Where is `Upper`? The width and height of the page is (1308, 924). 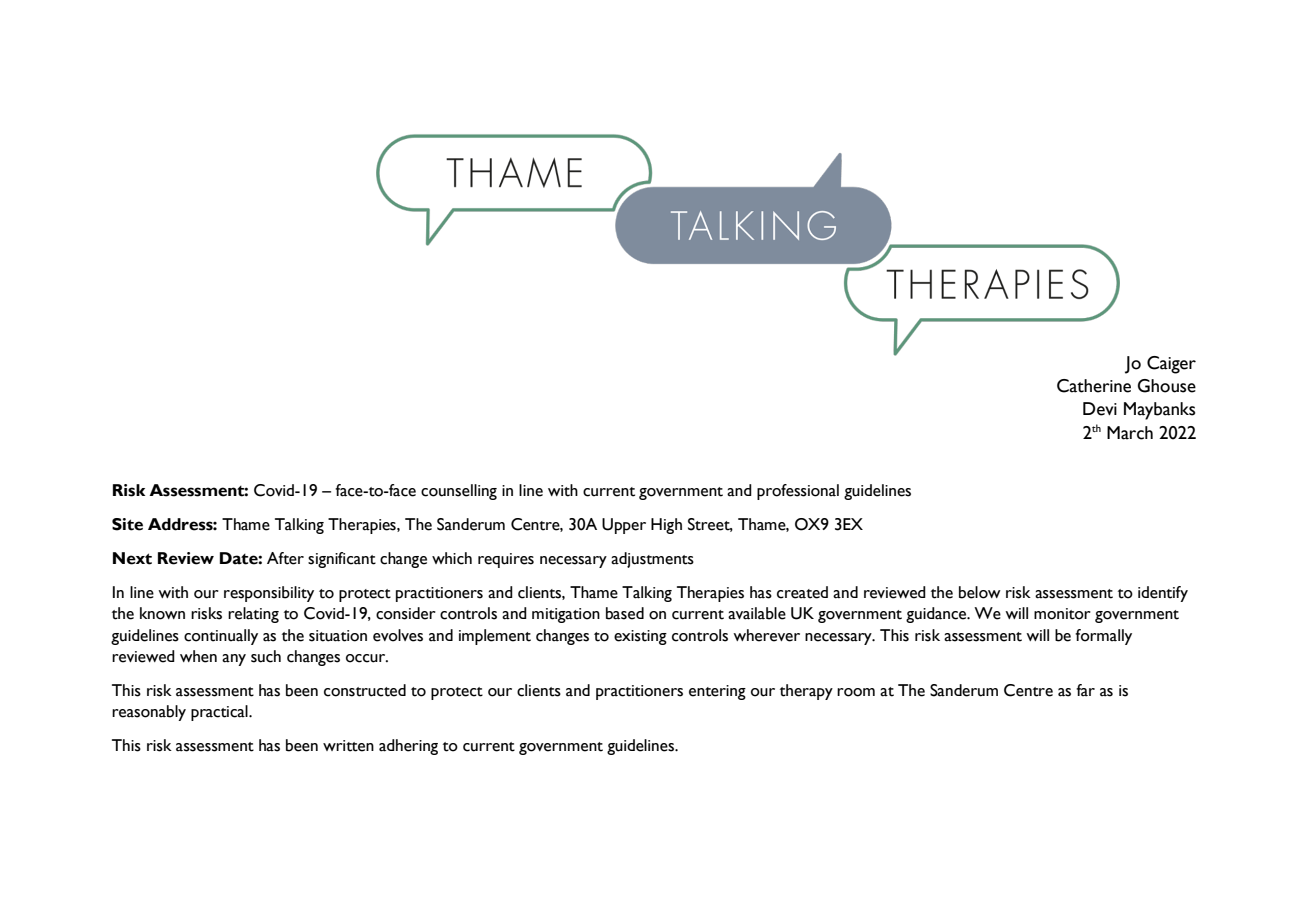 Upper is located at coordinates (624, 526).
